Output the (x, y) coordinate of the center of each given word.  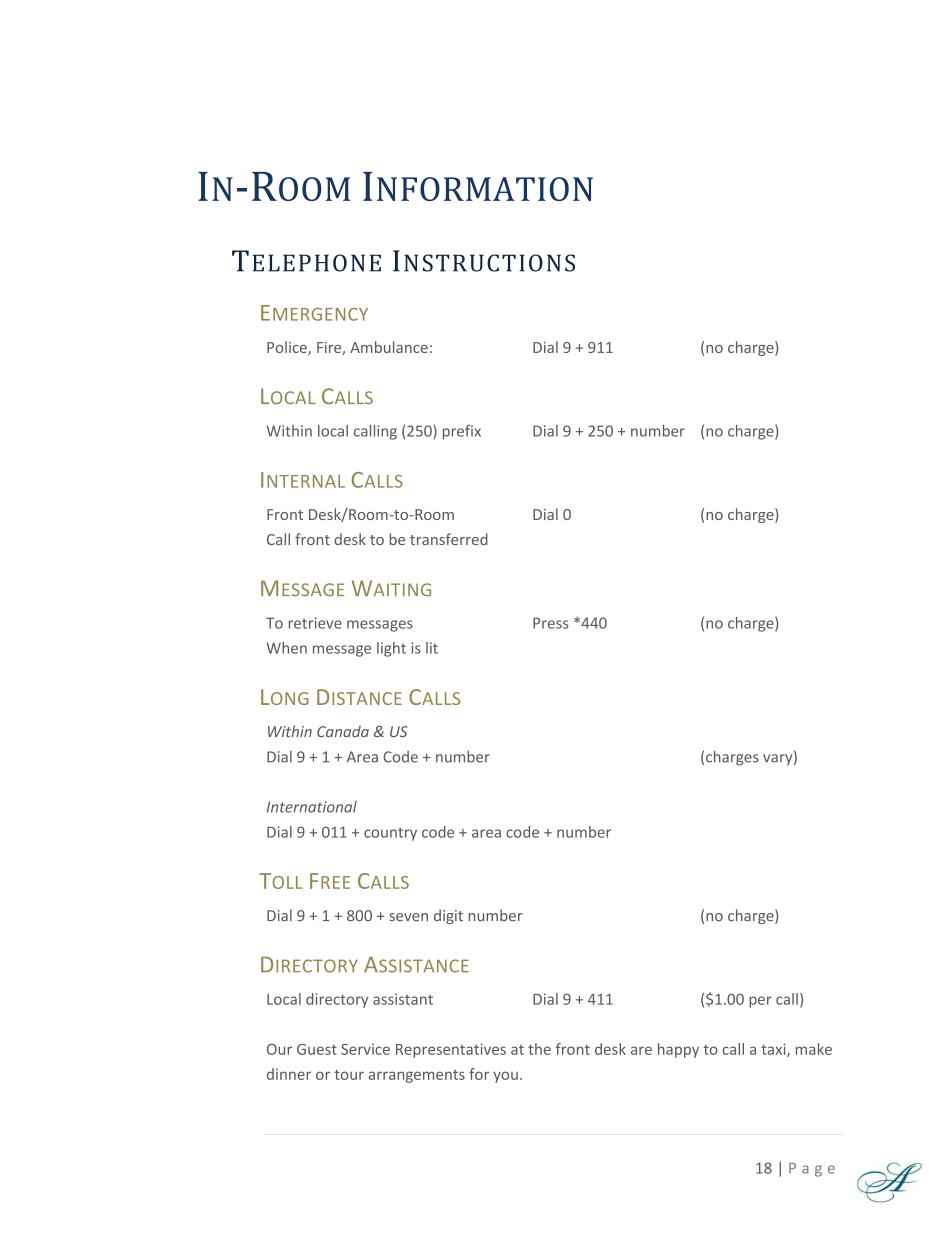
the (539, 1049)
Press (551, 623)
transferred (449, 539)
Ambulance (389, 347)
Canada (343, 731)
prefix (462, 432)
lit (432, 648)
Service (365, 1049)
